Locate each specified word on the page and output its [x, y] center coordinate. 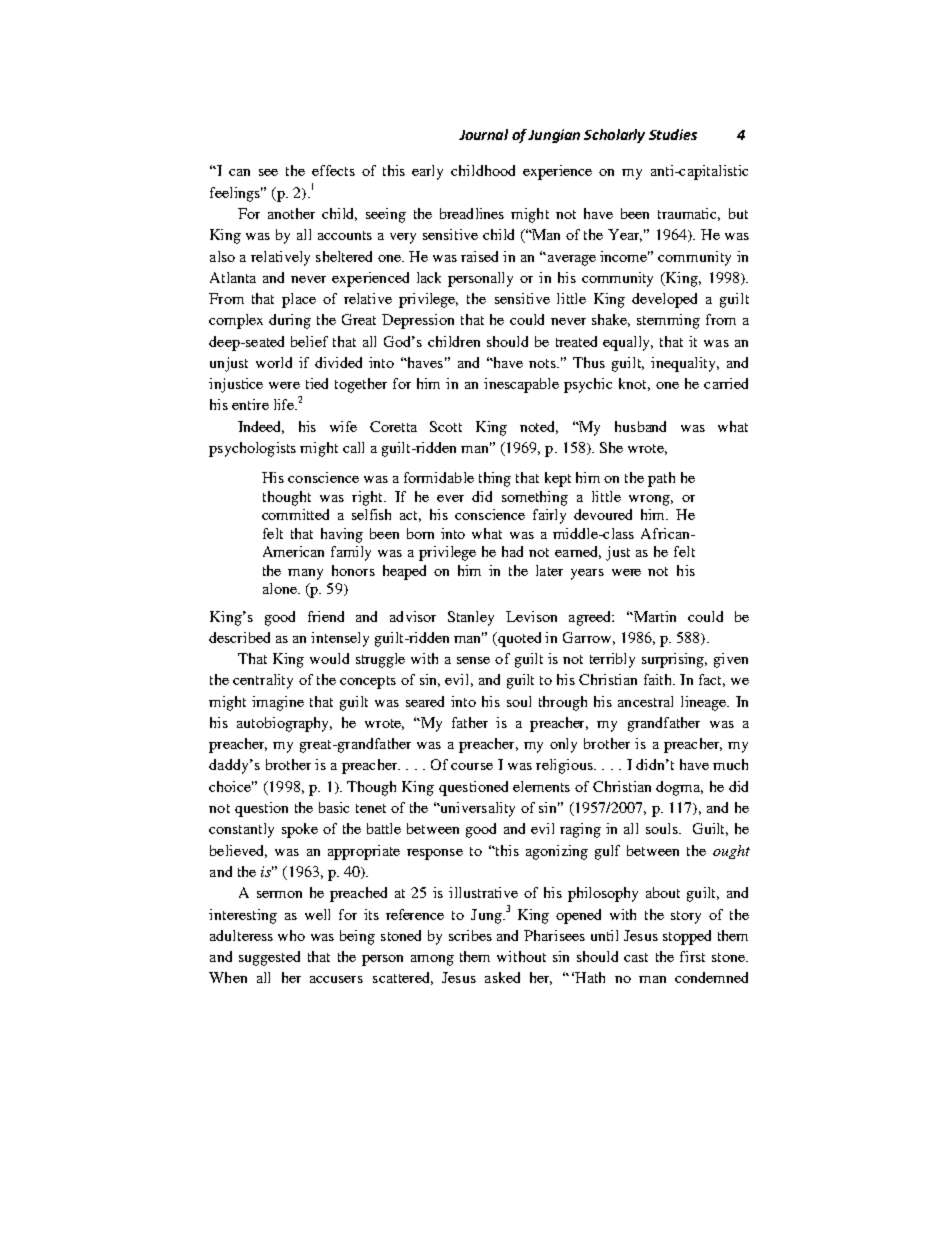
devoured [603, 514]
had [512, 551]
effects [333, 170]
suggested [269, 958]
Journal [483, 134]
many [305, 574]
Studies [673, 134]
